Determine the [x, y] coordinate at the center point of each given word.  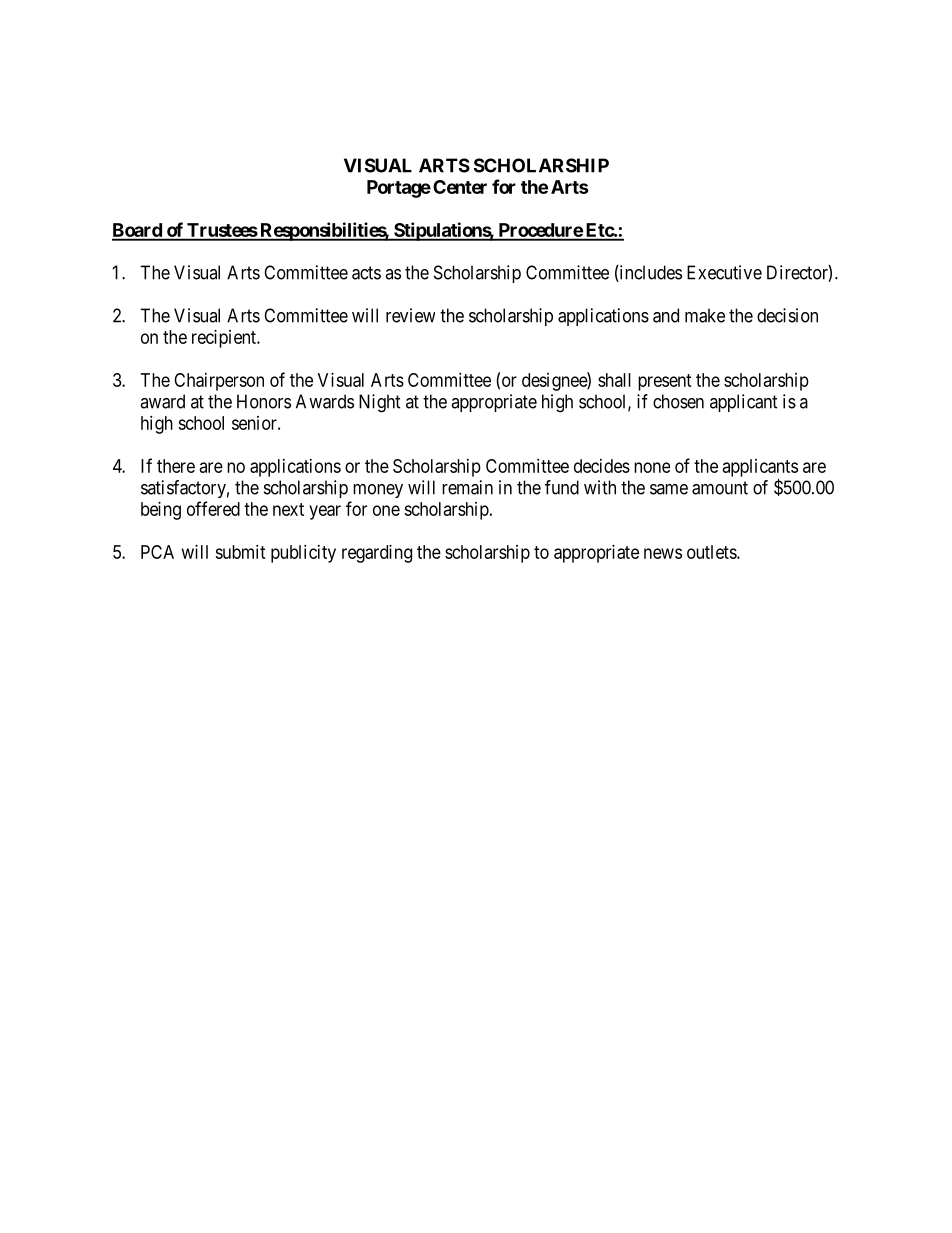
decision [787, 315]
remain [467, 487]
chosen [678, 401]
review [410, 315]
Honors [264, 401]
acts [366, 273]
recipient [225, 339]
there [176, 466]
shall [614, 380]
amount [720, 488]
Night [380, 403]
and [666, 315]
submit [240, 552]
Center [460, 187]
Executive [724, 272]
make [705, 315]
